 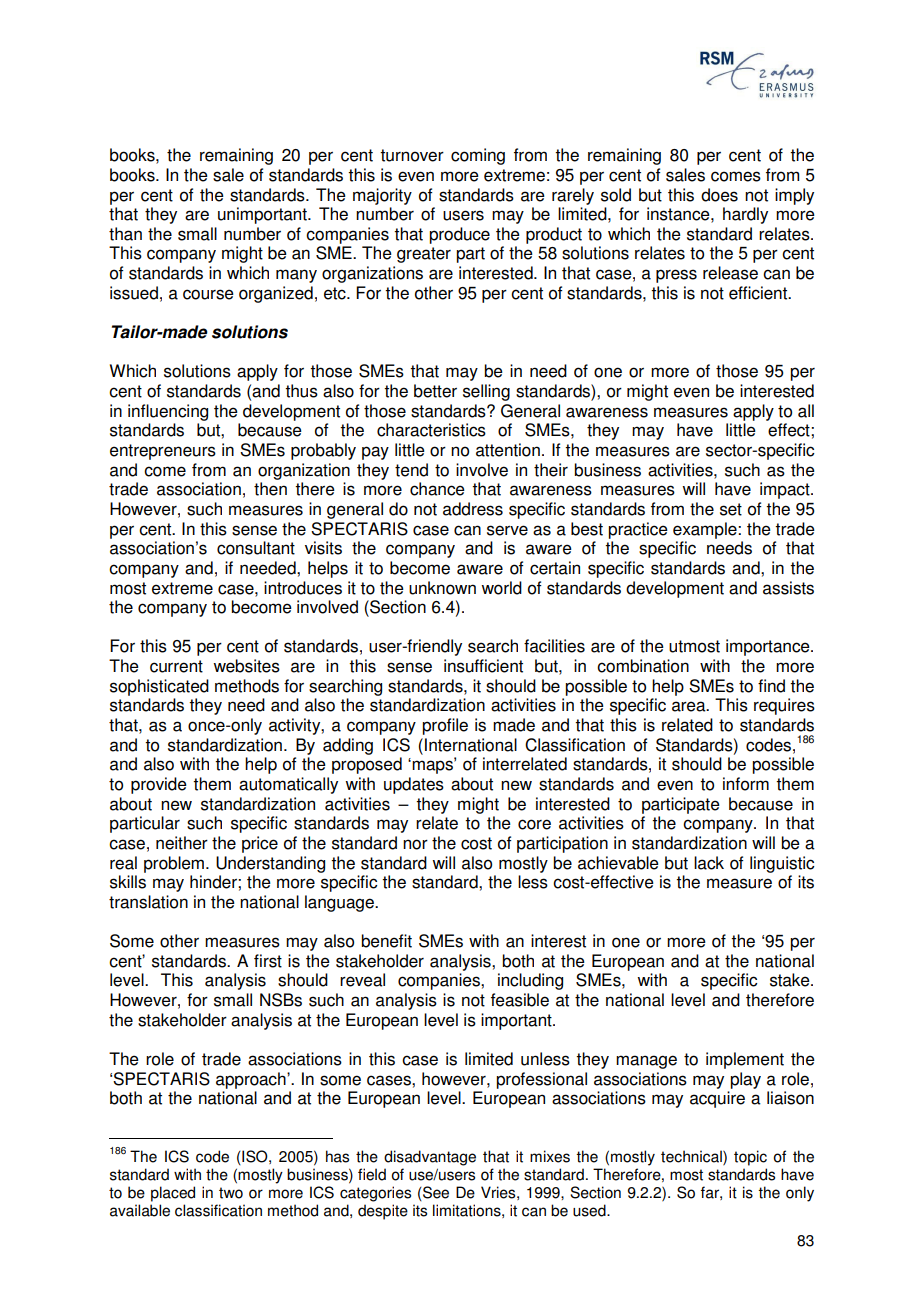 What do you see at coordinates (719, 195) in the page?
I see `does` at bounding box center [719, 195].
